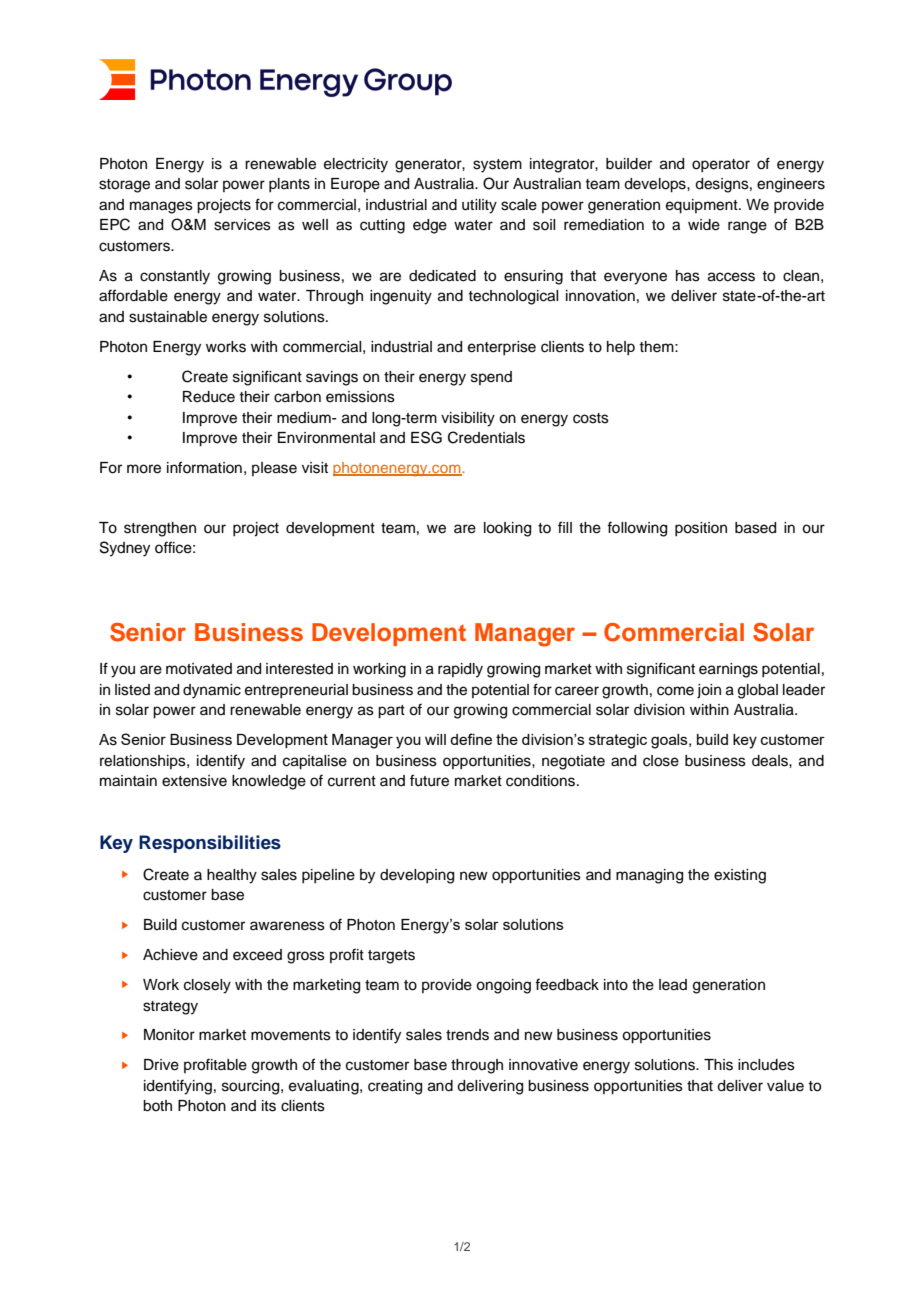 The image size is (924, 1308). What do you see at coordinates (161, 1065) in the screenshot?
I see `Drive` at bounding box center [161, 1065].
